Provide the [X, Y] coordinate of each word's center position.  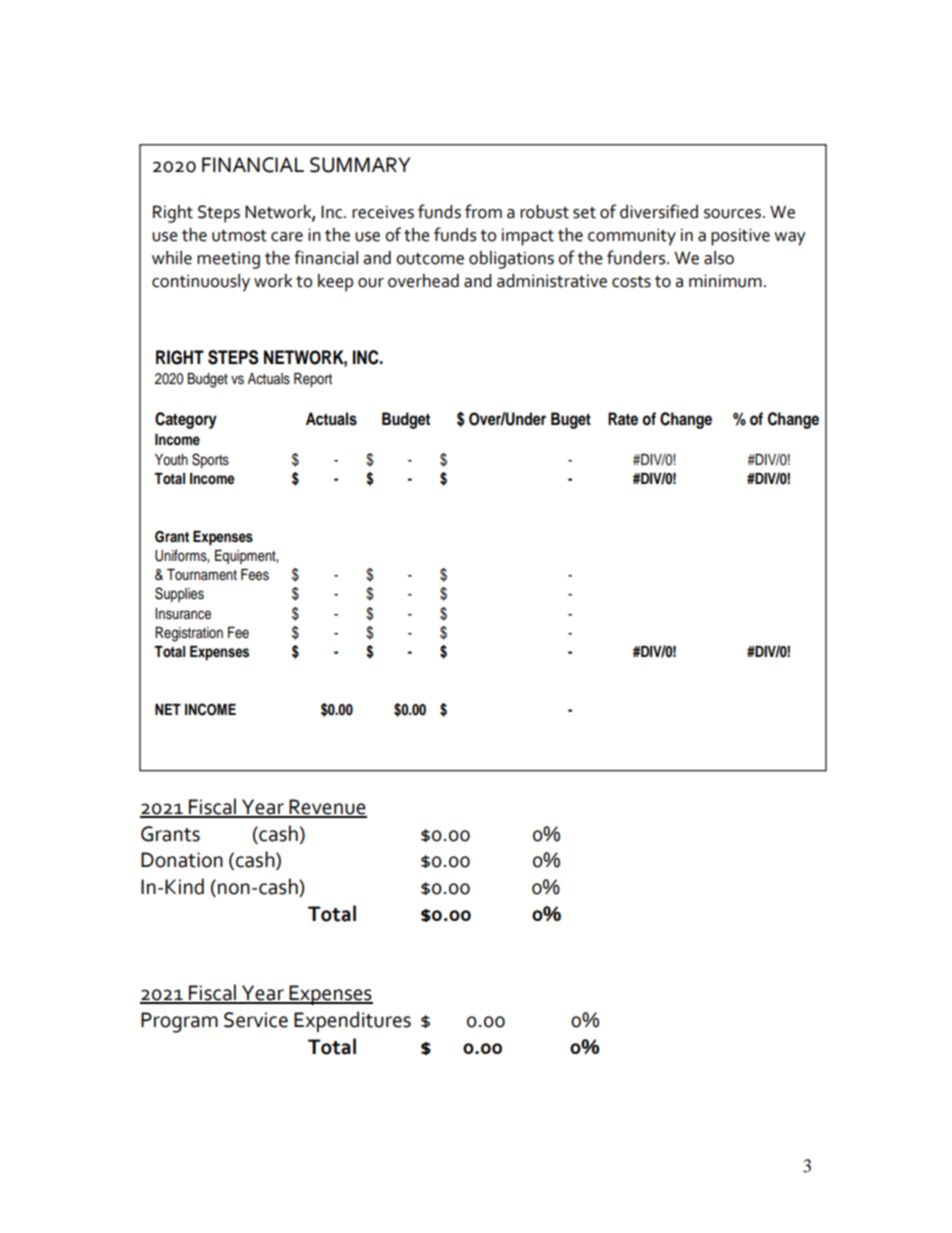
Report [313, 380]
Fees [255, 575]
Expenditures [352, 1021]
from [483, 211]
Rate [623, 419]
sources [734, 214]
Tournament [202, 575]
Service [256, 1020]
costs [631, 282]
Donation [182, 860]
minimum [725, 281]
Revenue [327, 808]
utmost [239, 236]
